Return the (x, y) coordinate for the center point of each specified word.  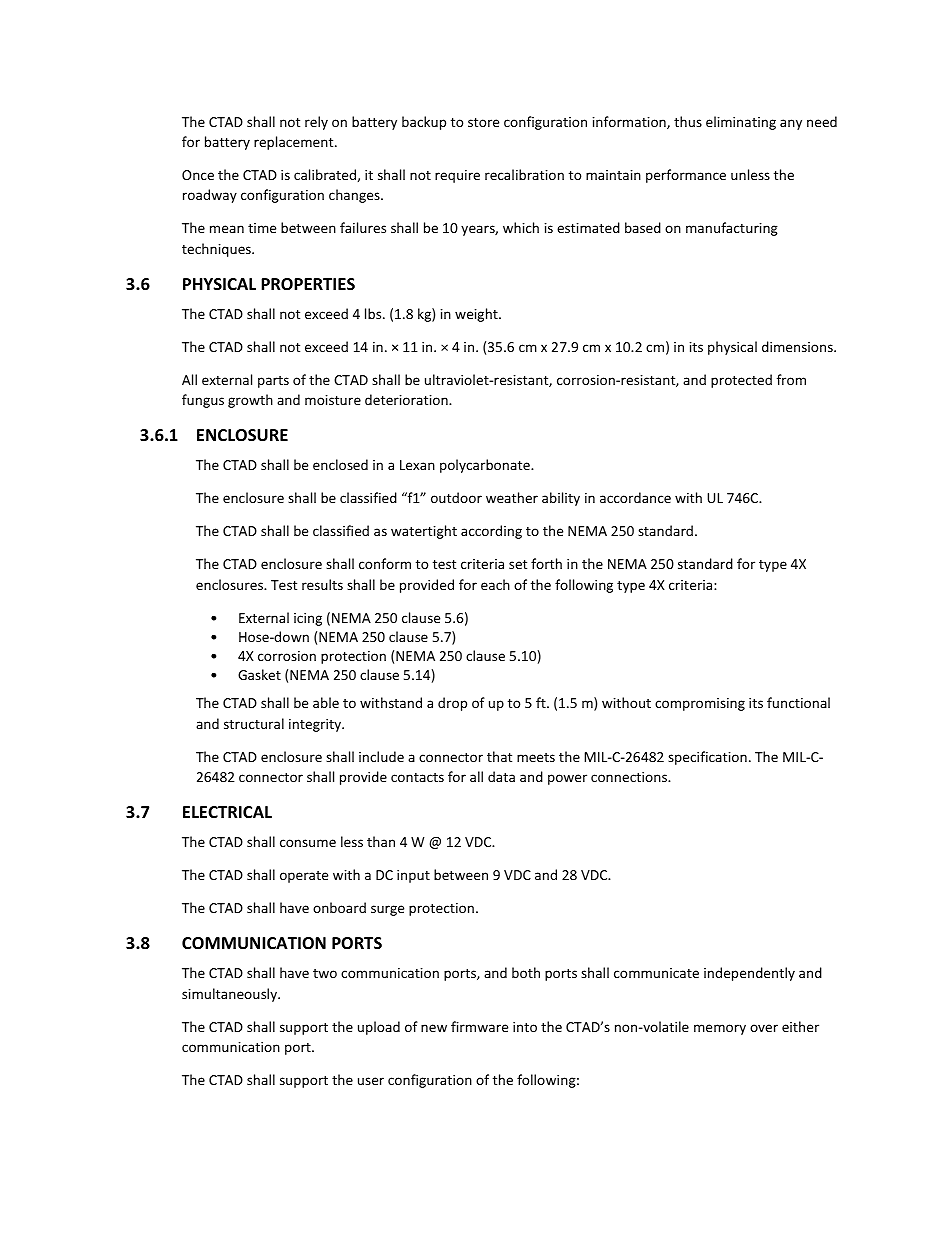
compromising (700, 704)
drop (452, 704)
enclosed (340, 464)
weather (512, 497)
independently (749, 974)
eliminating (741, 123)
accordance (635, 497)
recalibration (524, 174)
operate (304, 877)
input (413, 876)
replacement (295, 143)
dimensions (798, 346)
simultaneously (231, 995)
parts (273, 382)
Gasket (259, 674)
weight (477, 315)
